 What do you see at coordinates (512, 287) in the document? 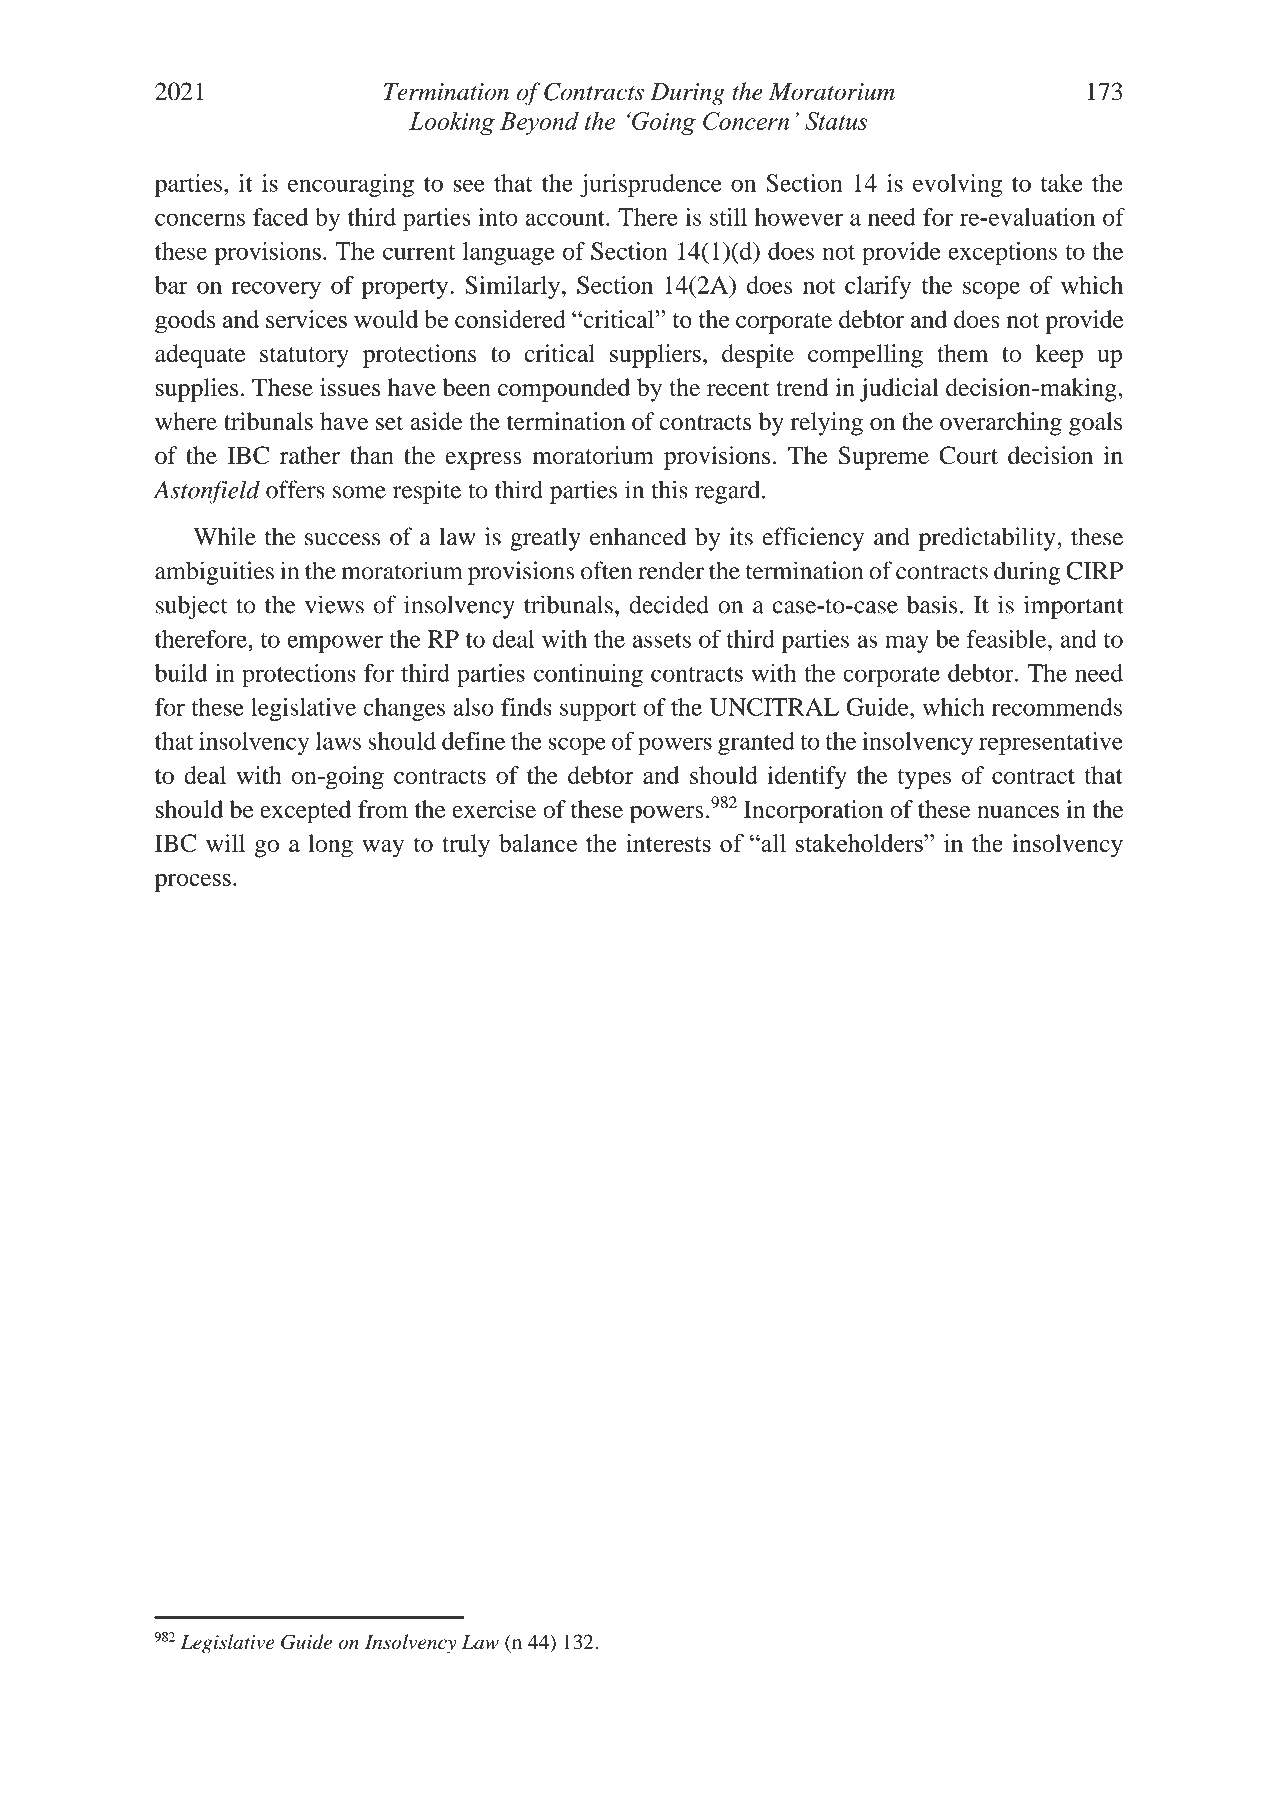
I see `Similarly` at bounding box center [512, 287].
